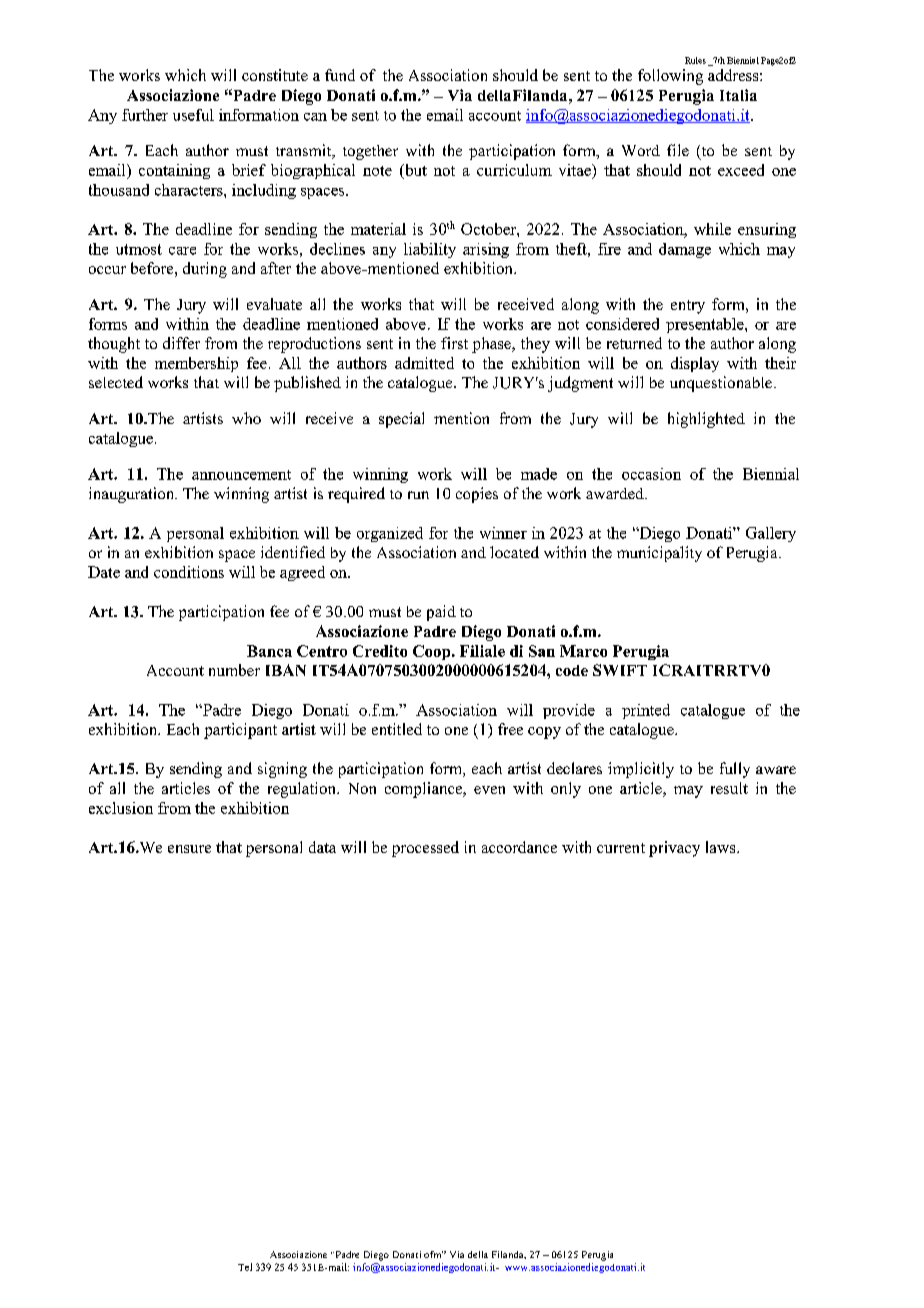 This image has width=924, height=1308. What do you see at coordinates (196, 364) in the image?
I see `membership` at bounding box center [196, 364].
